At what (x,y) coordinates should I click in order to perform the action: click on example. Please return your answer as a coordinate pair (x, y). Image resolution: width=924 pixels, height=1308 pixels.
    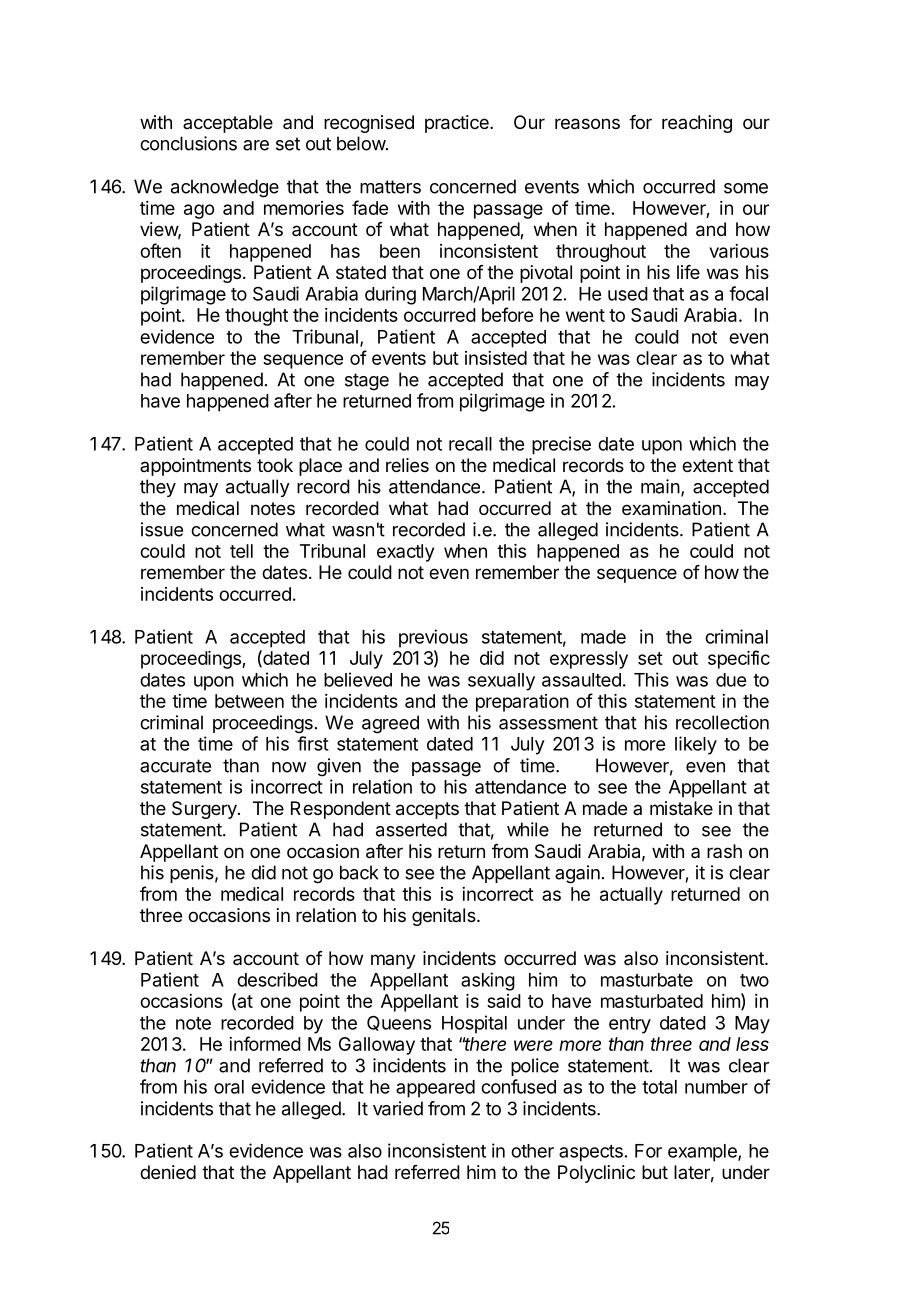
    Looking at the image, I should click on (703, 1153).
